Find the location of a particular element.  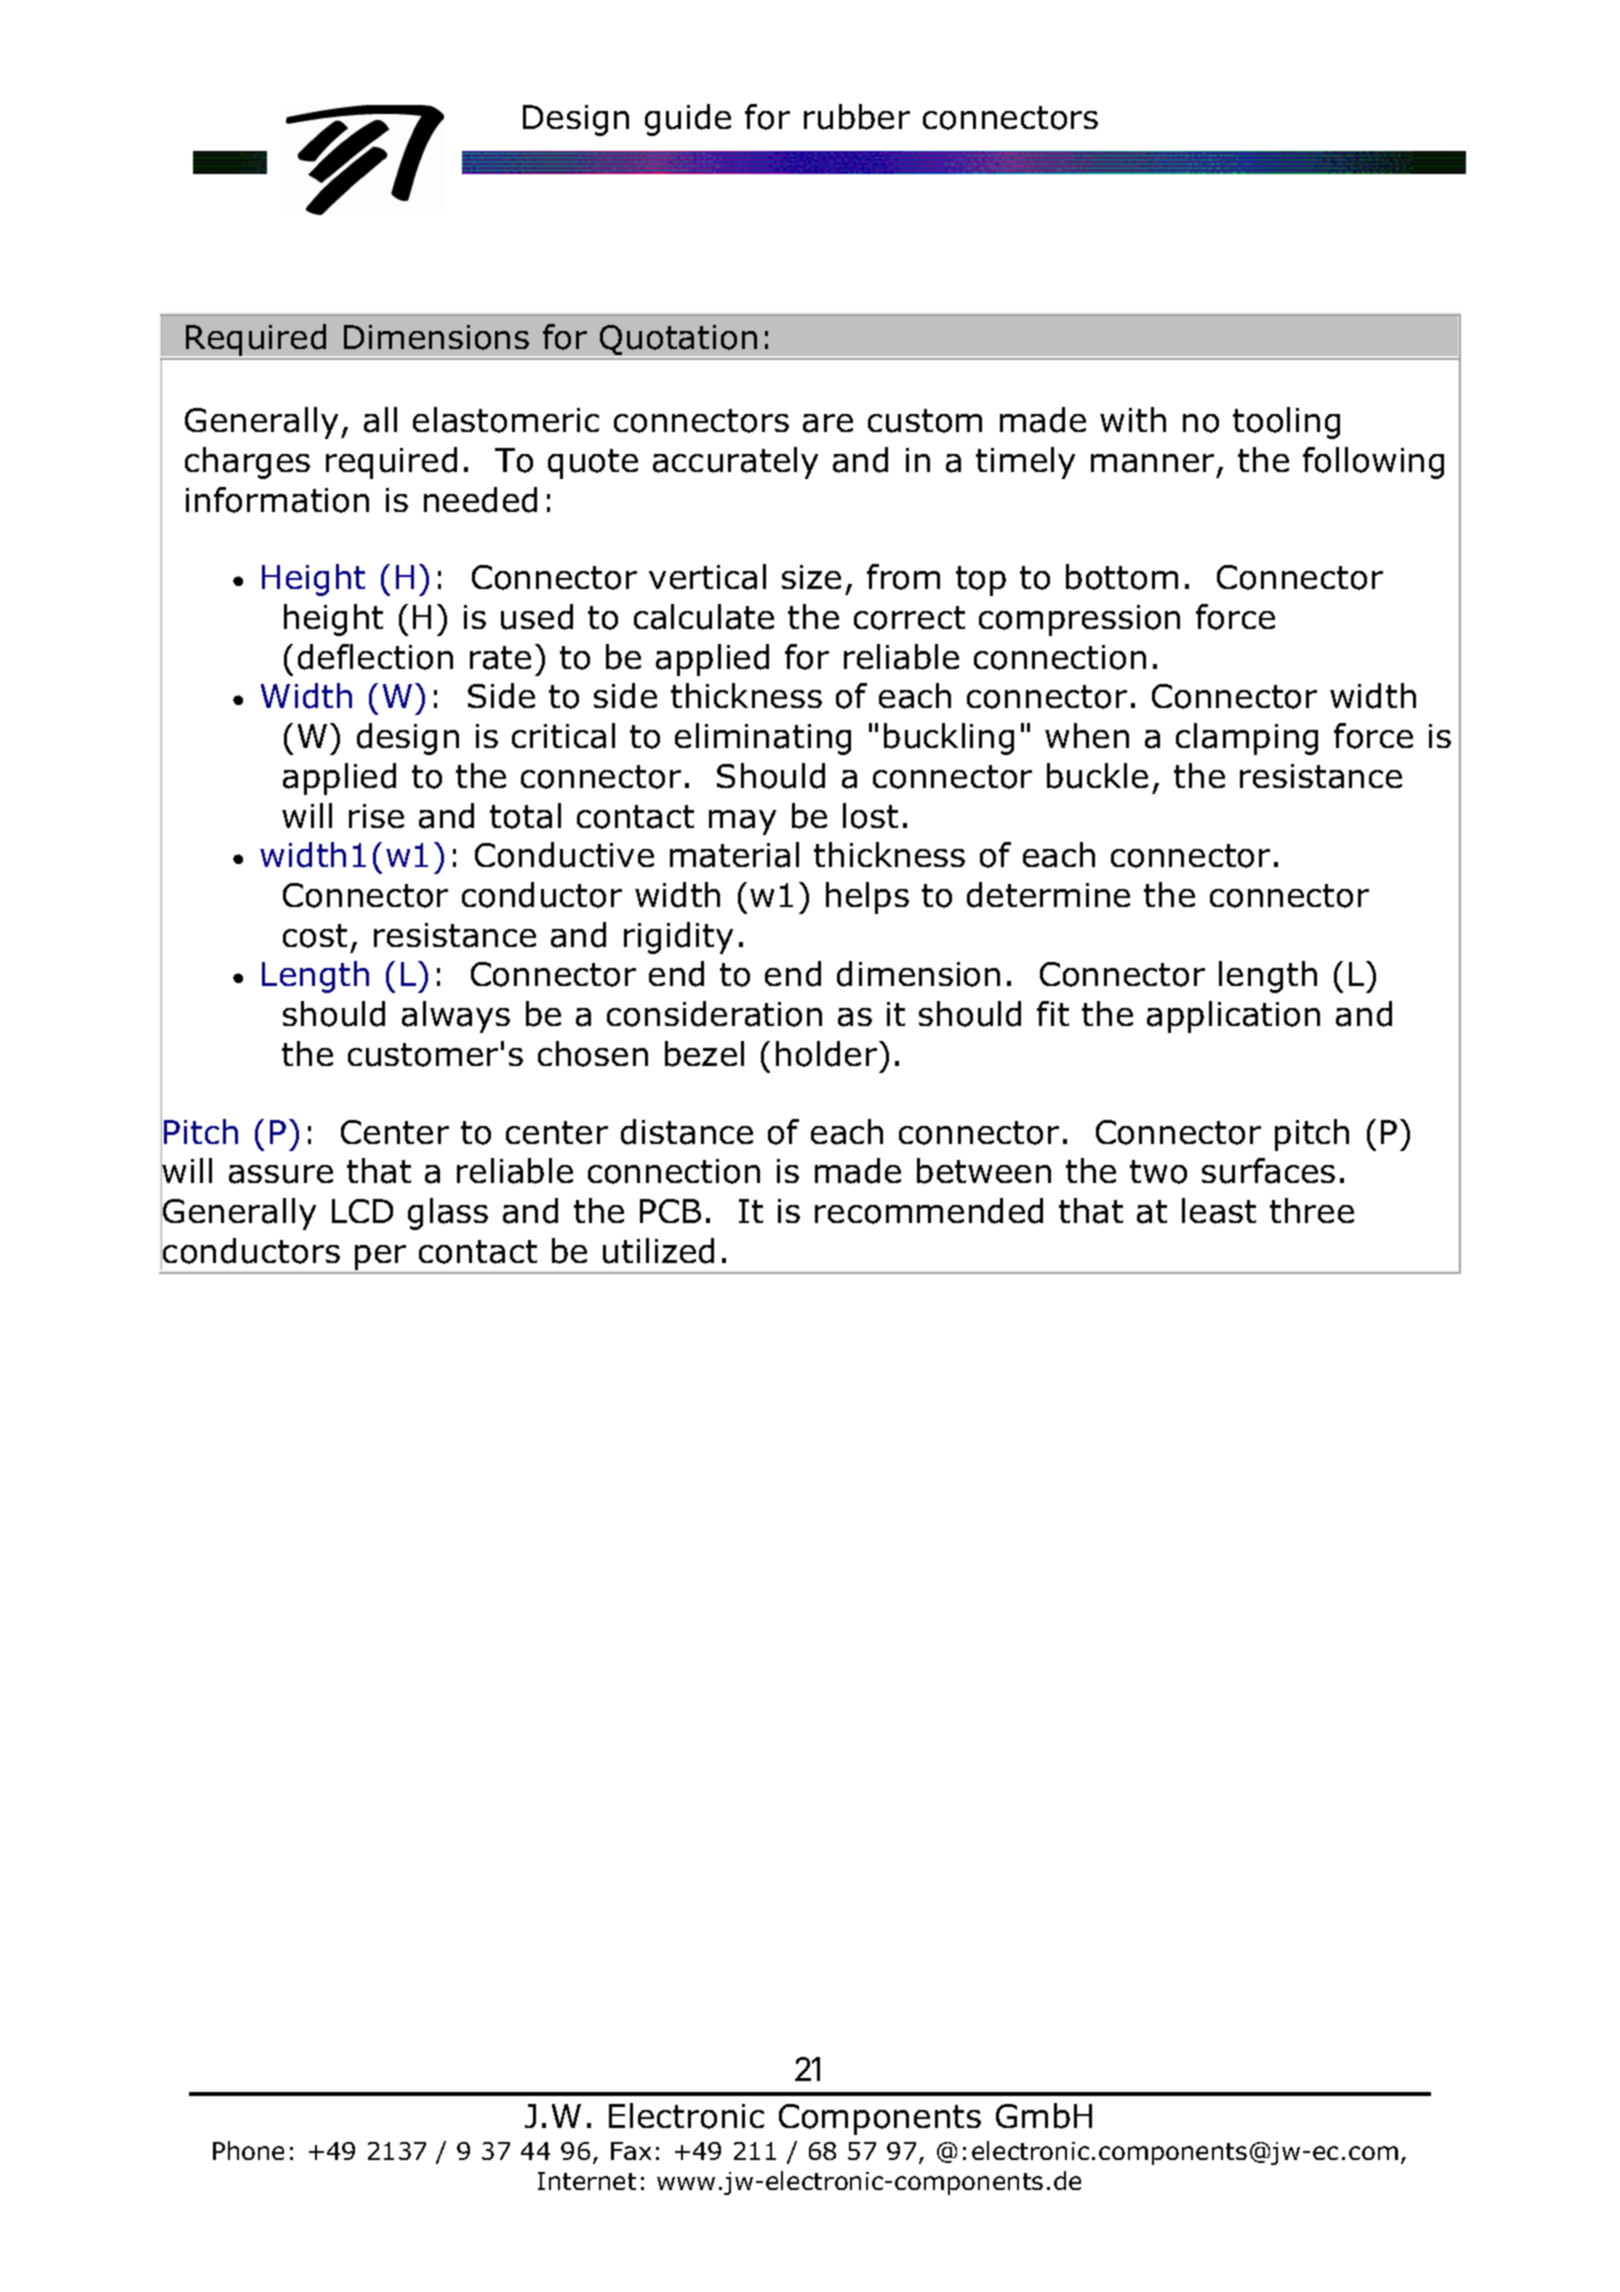

holder is located at coordinates (828, 1054).
